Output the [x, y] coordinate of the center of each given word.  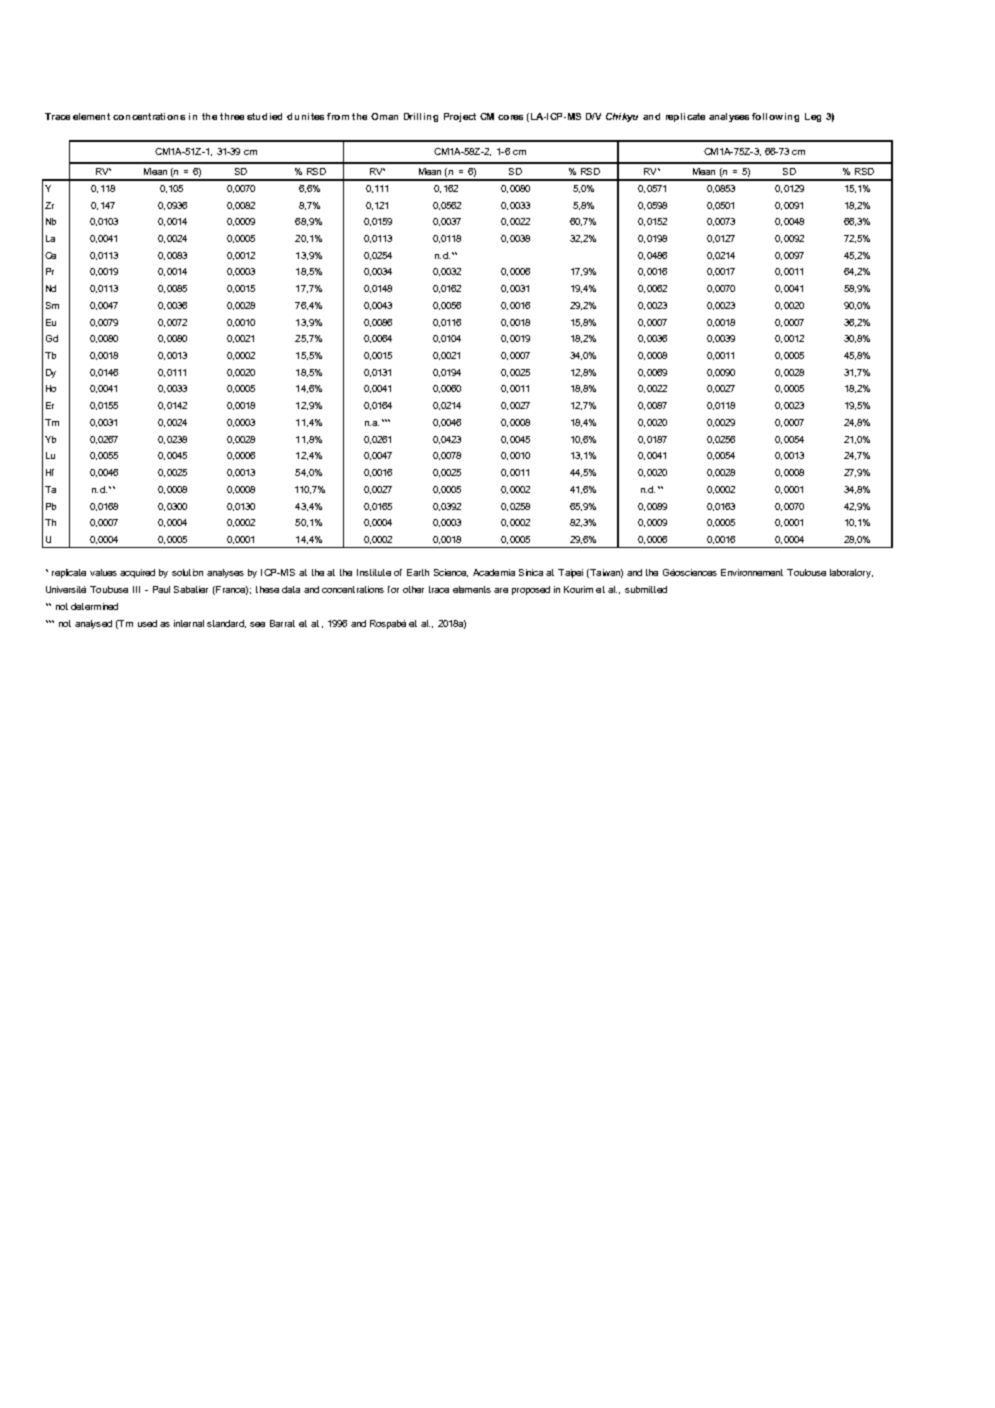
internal [189, 623]
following [775, 117]
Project [460, 117]
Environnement [752, 572]
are [501, 590]
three [232, 116]
